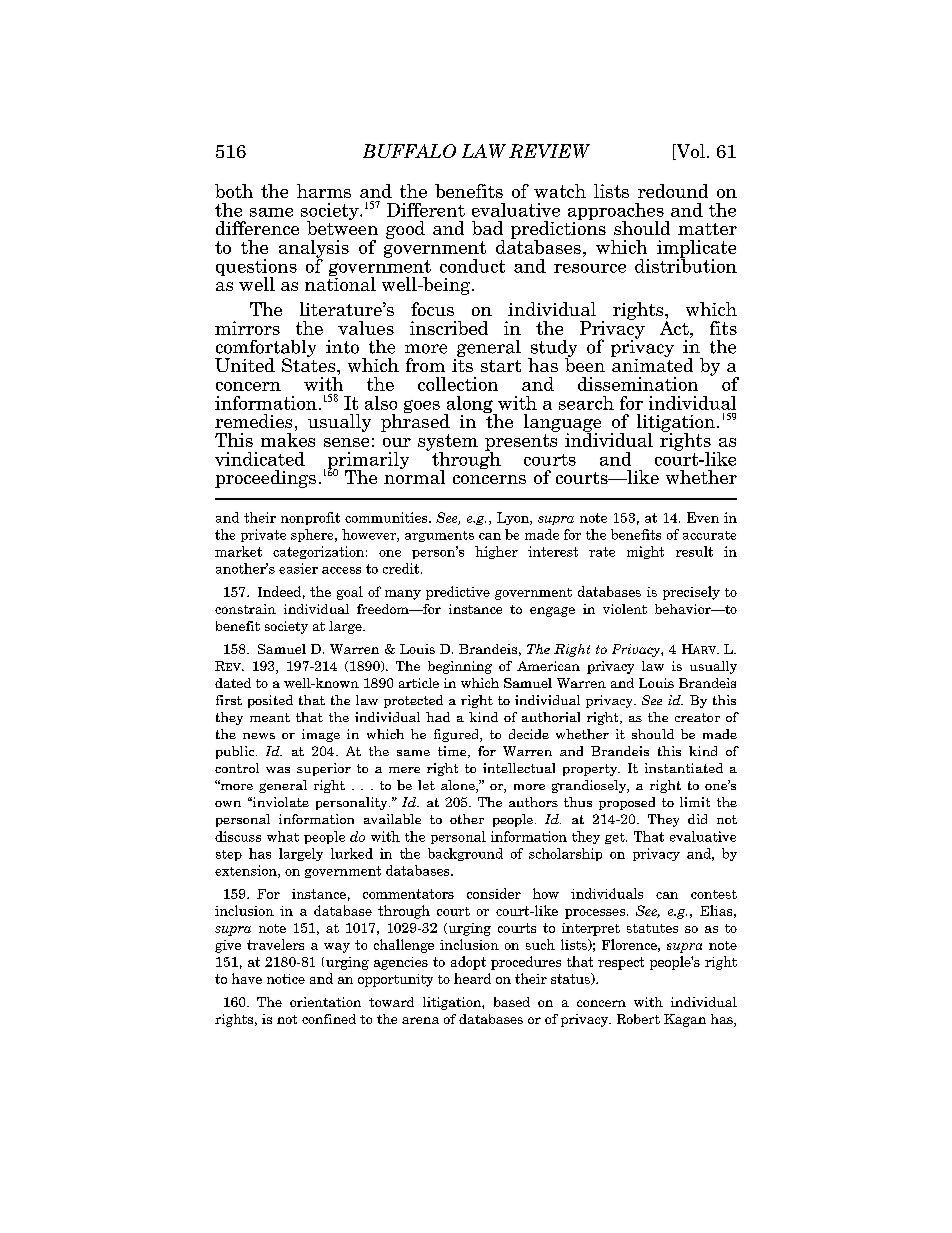 This screenshot has width=952, height=1233. What do you see at coordinates (426, 210) in the screenshot?
I see `Different` at bounding box center [426, 210].
